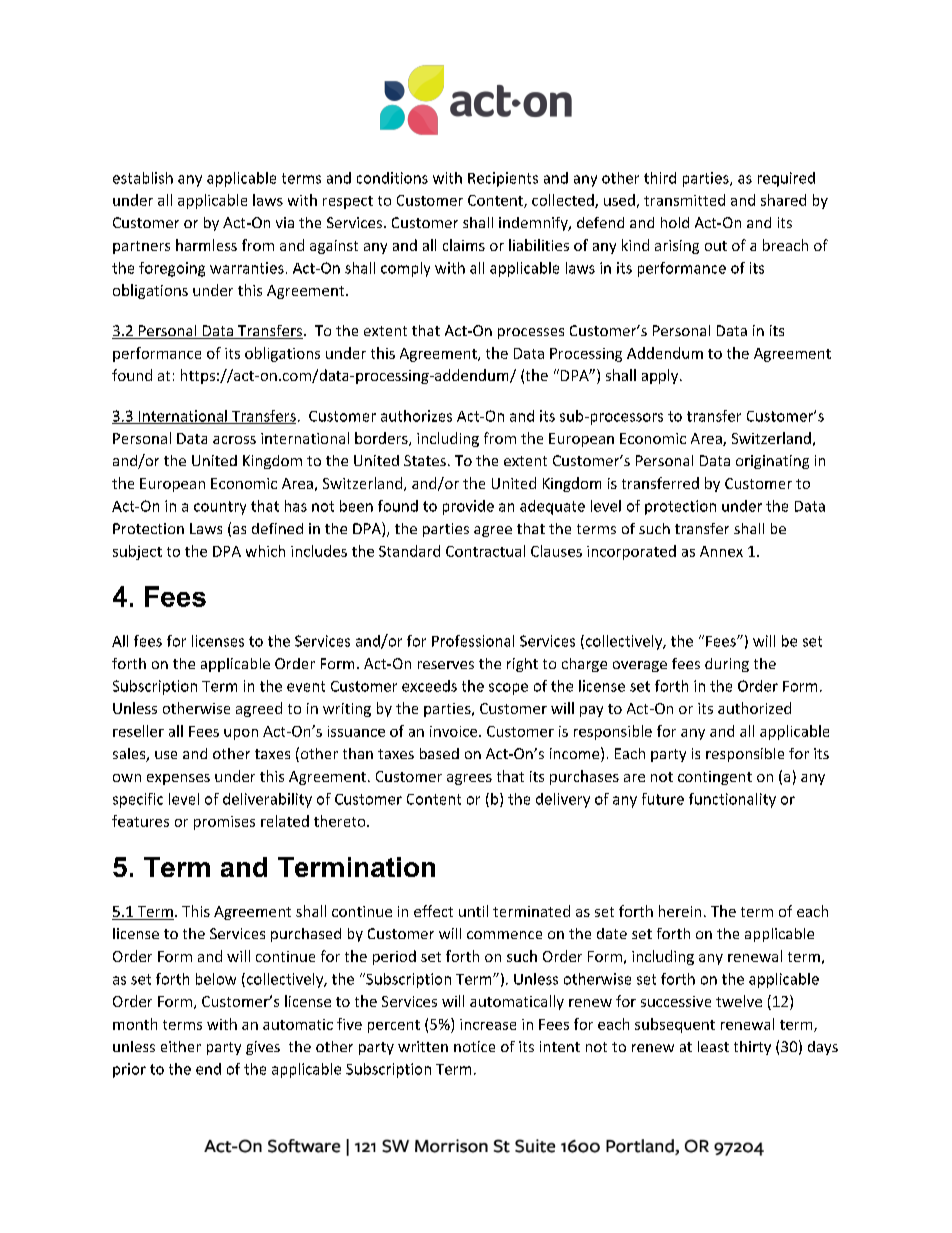 The width and height of the page is (952, 1233). I want to click on which, so click(265, 551).
